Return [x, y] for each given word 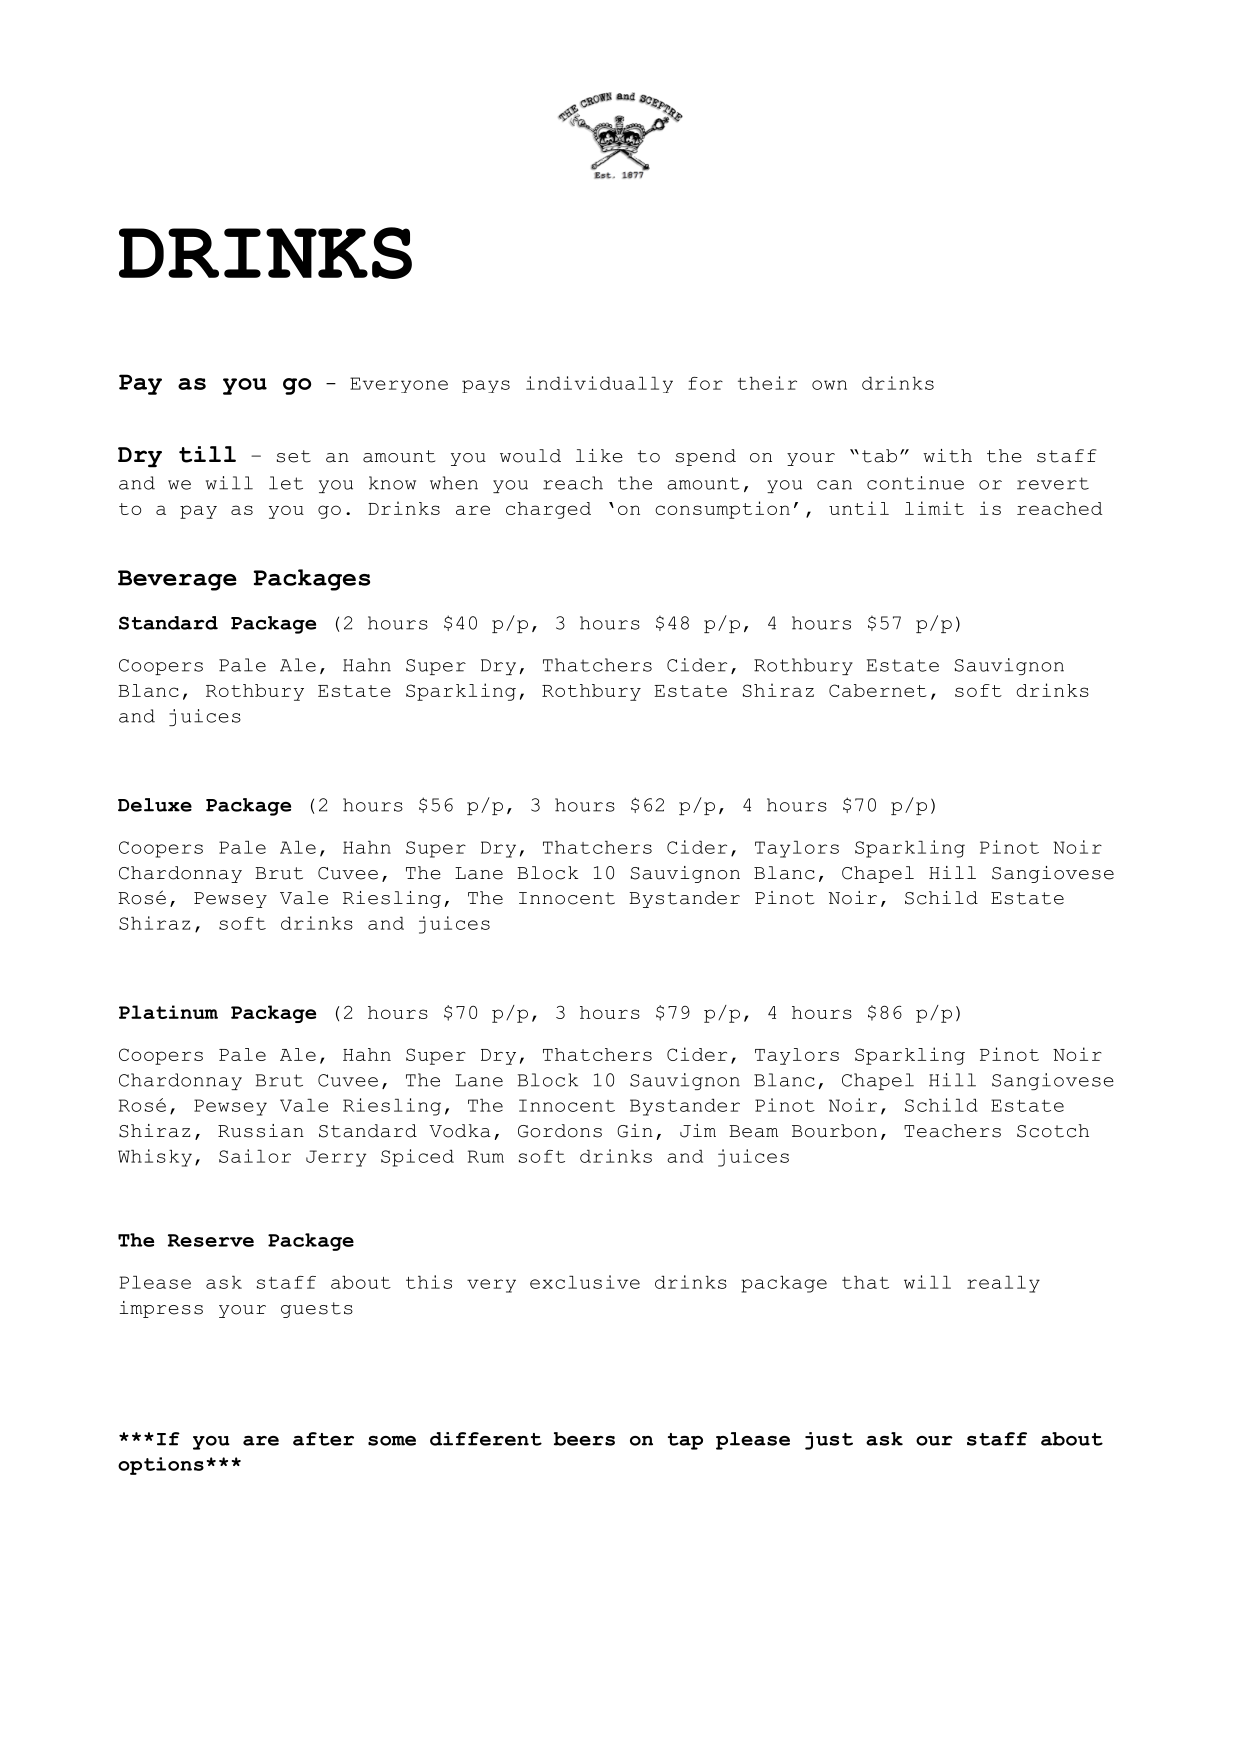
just [829, 1441]
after [323, 1439]
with [947, 456]
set [294, 456]
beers [584, 1439]
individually [599, 384]
